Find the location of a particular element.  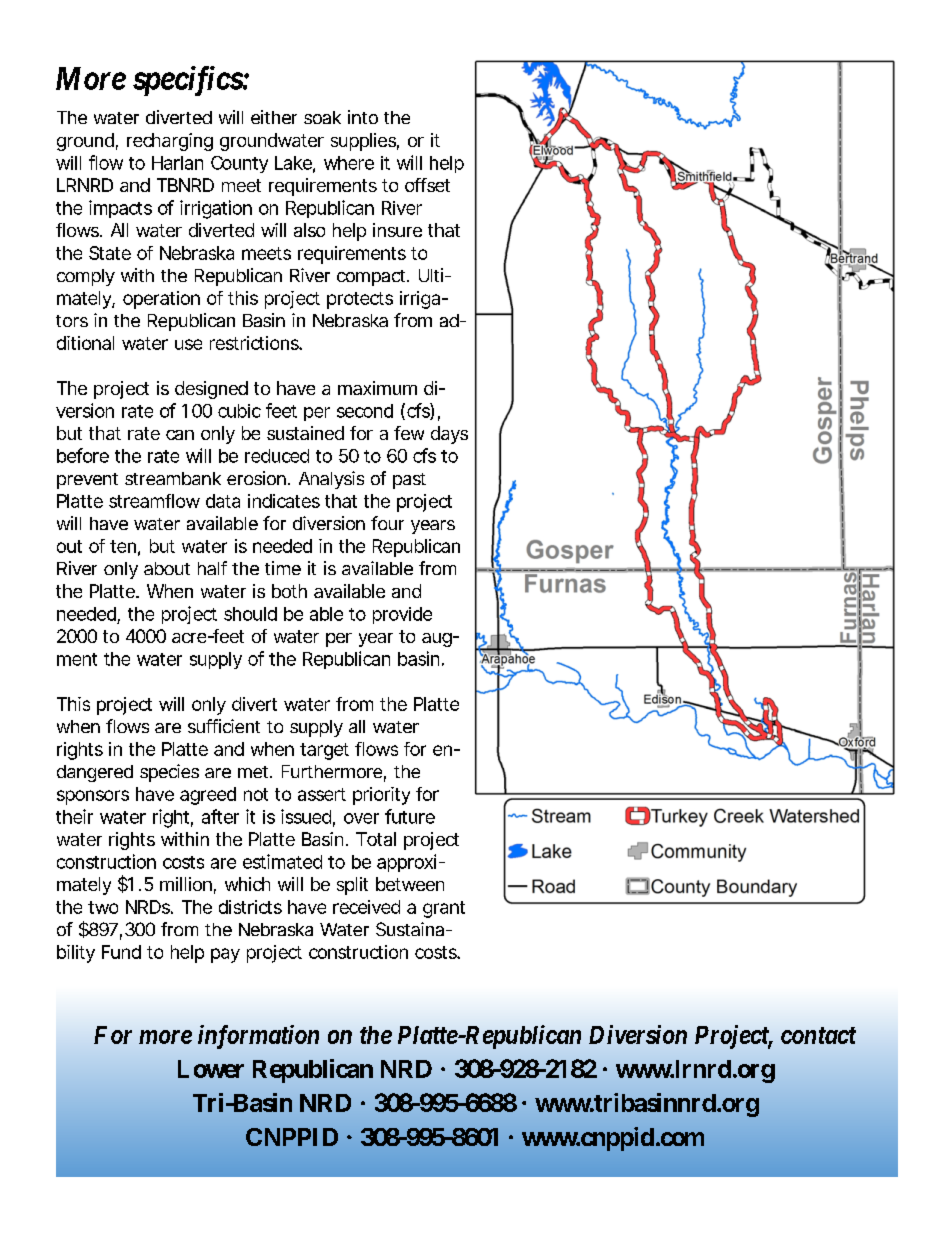

few is located at coordinates (409, 433).
